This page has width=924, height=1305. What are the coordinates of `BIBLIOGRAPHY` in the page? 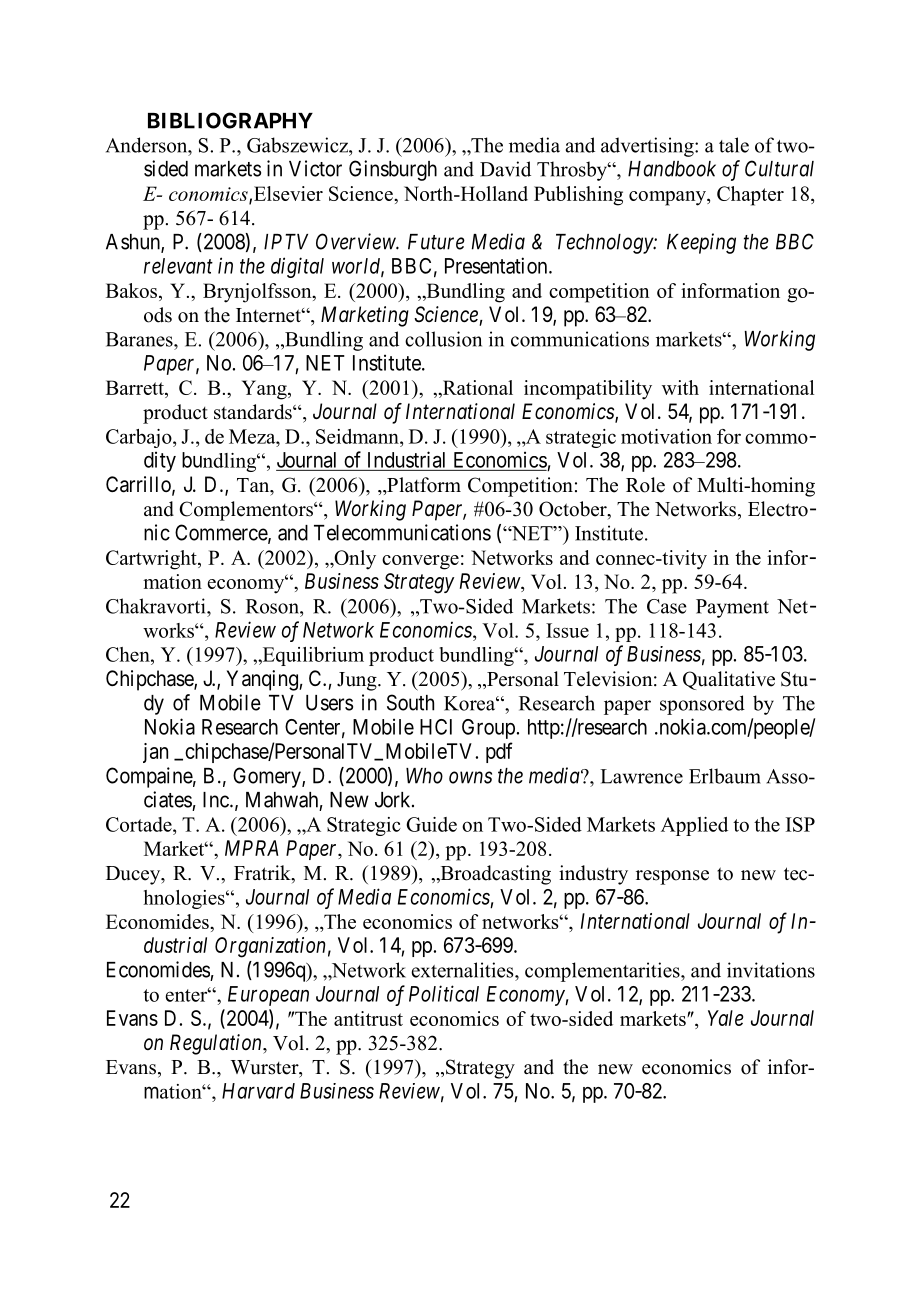 It's located at (230, 120).
